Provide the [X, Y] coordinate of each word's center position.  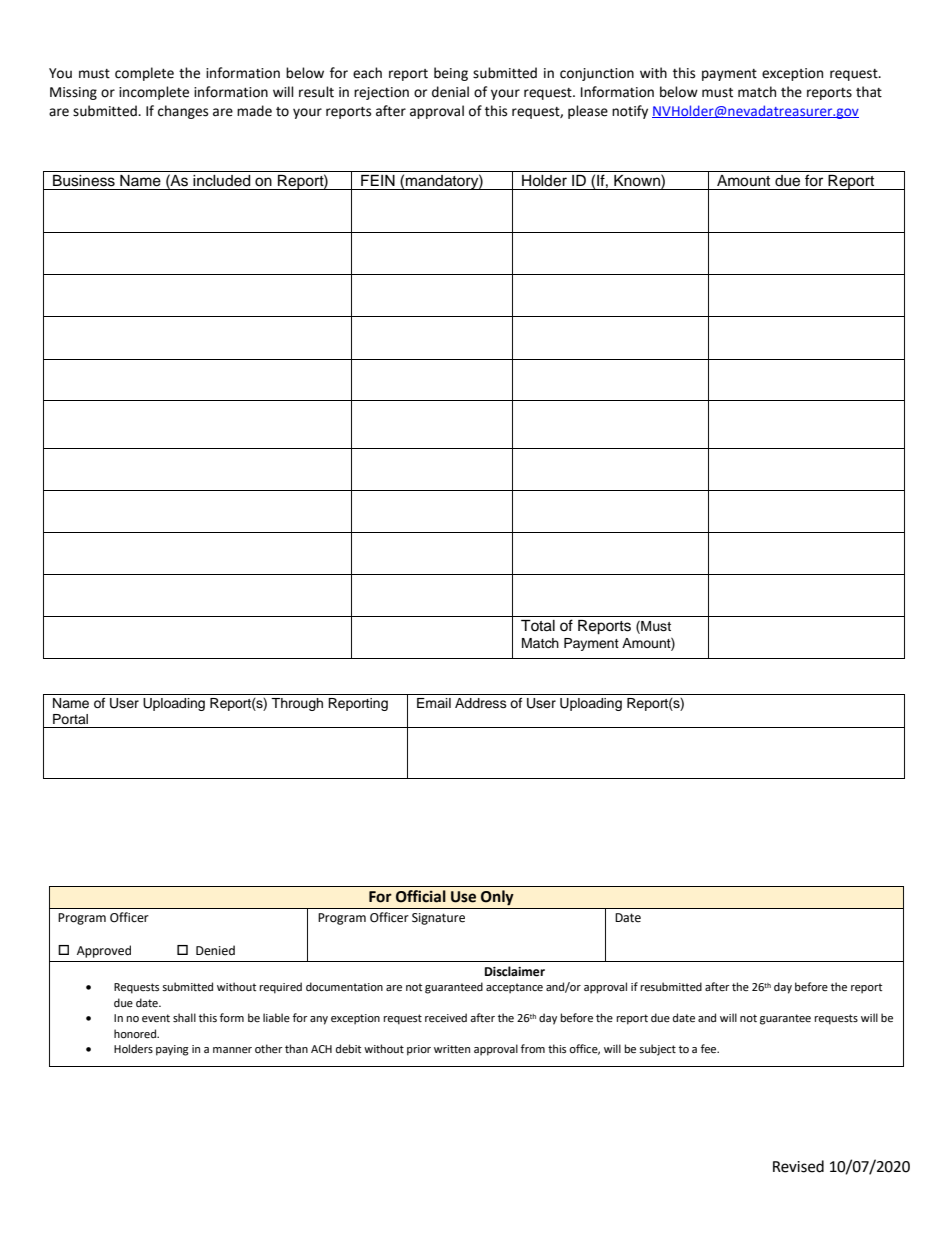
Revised [798, 1166]
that [869, 92]
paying [172, 1050]
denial [450, 92]
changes [183, 112]
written [452, 1049]
